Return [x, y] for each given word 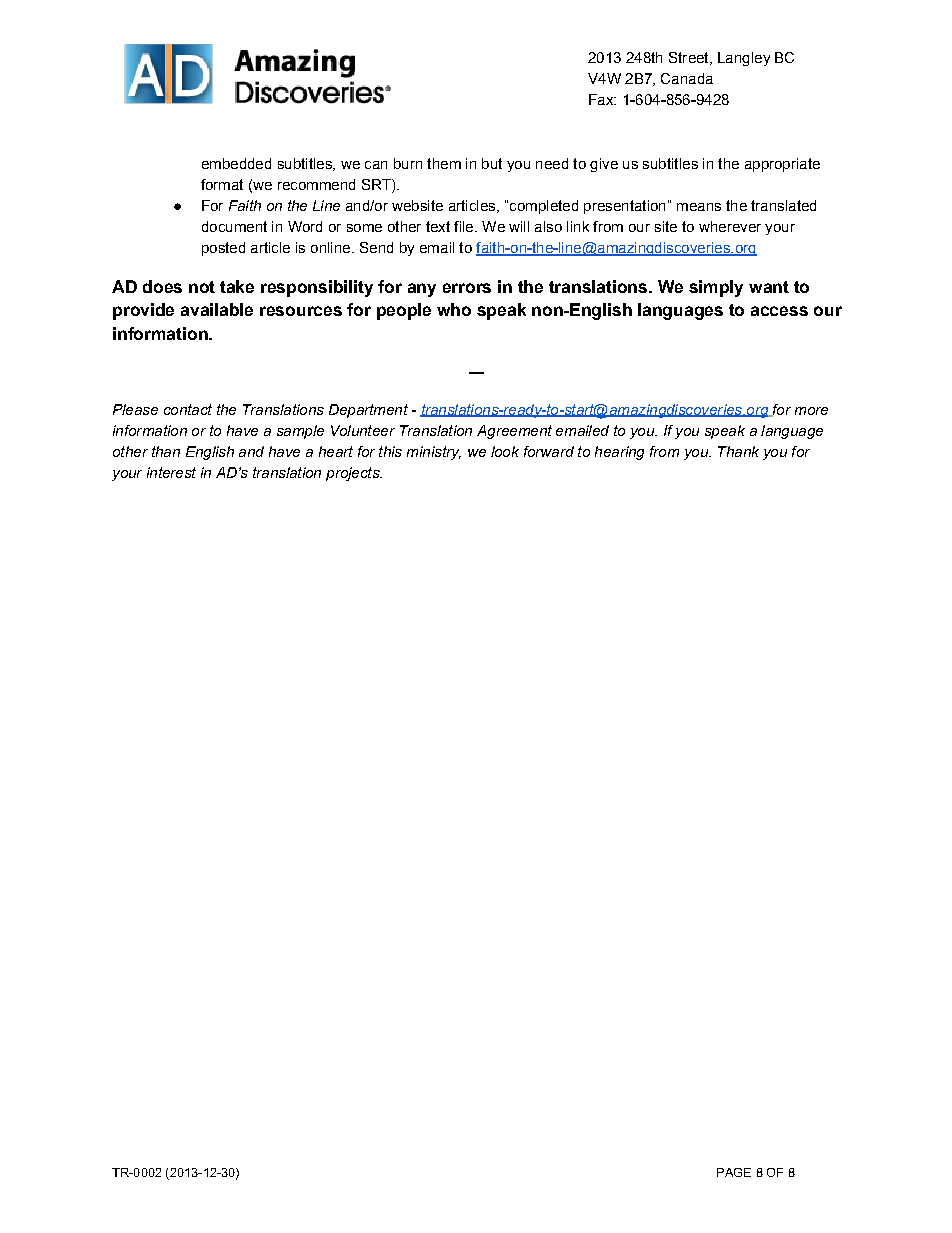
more [811, 411]
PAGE [734, 1172]
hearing [619, 453]
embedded [236, 163]
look [505, 451]
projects [354, 474]
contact [188, 409]
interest [171, 472]
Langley [744, 59]
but [492, 163]
